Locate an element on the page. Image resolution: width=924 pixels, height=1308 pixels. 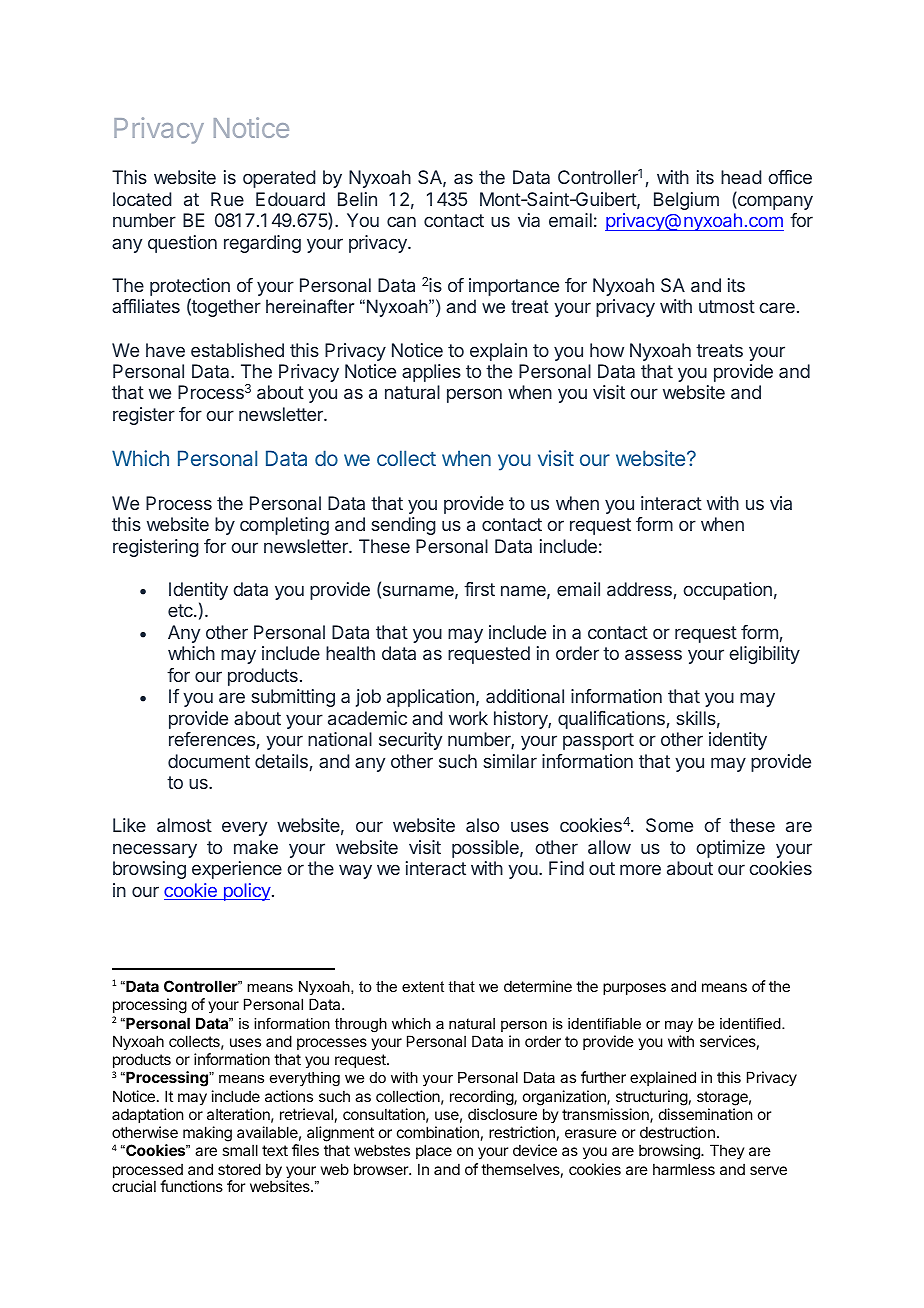
eligibility is located at coordinates (764, 655).
